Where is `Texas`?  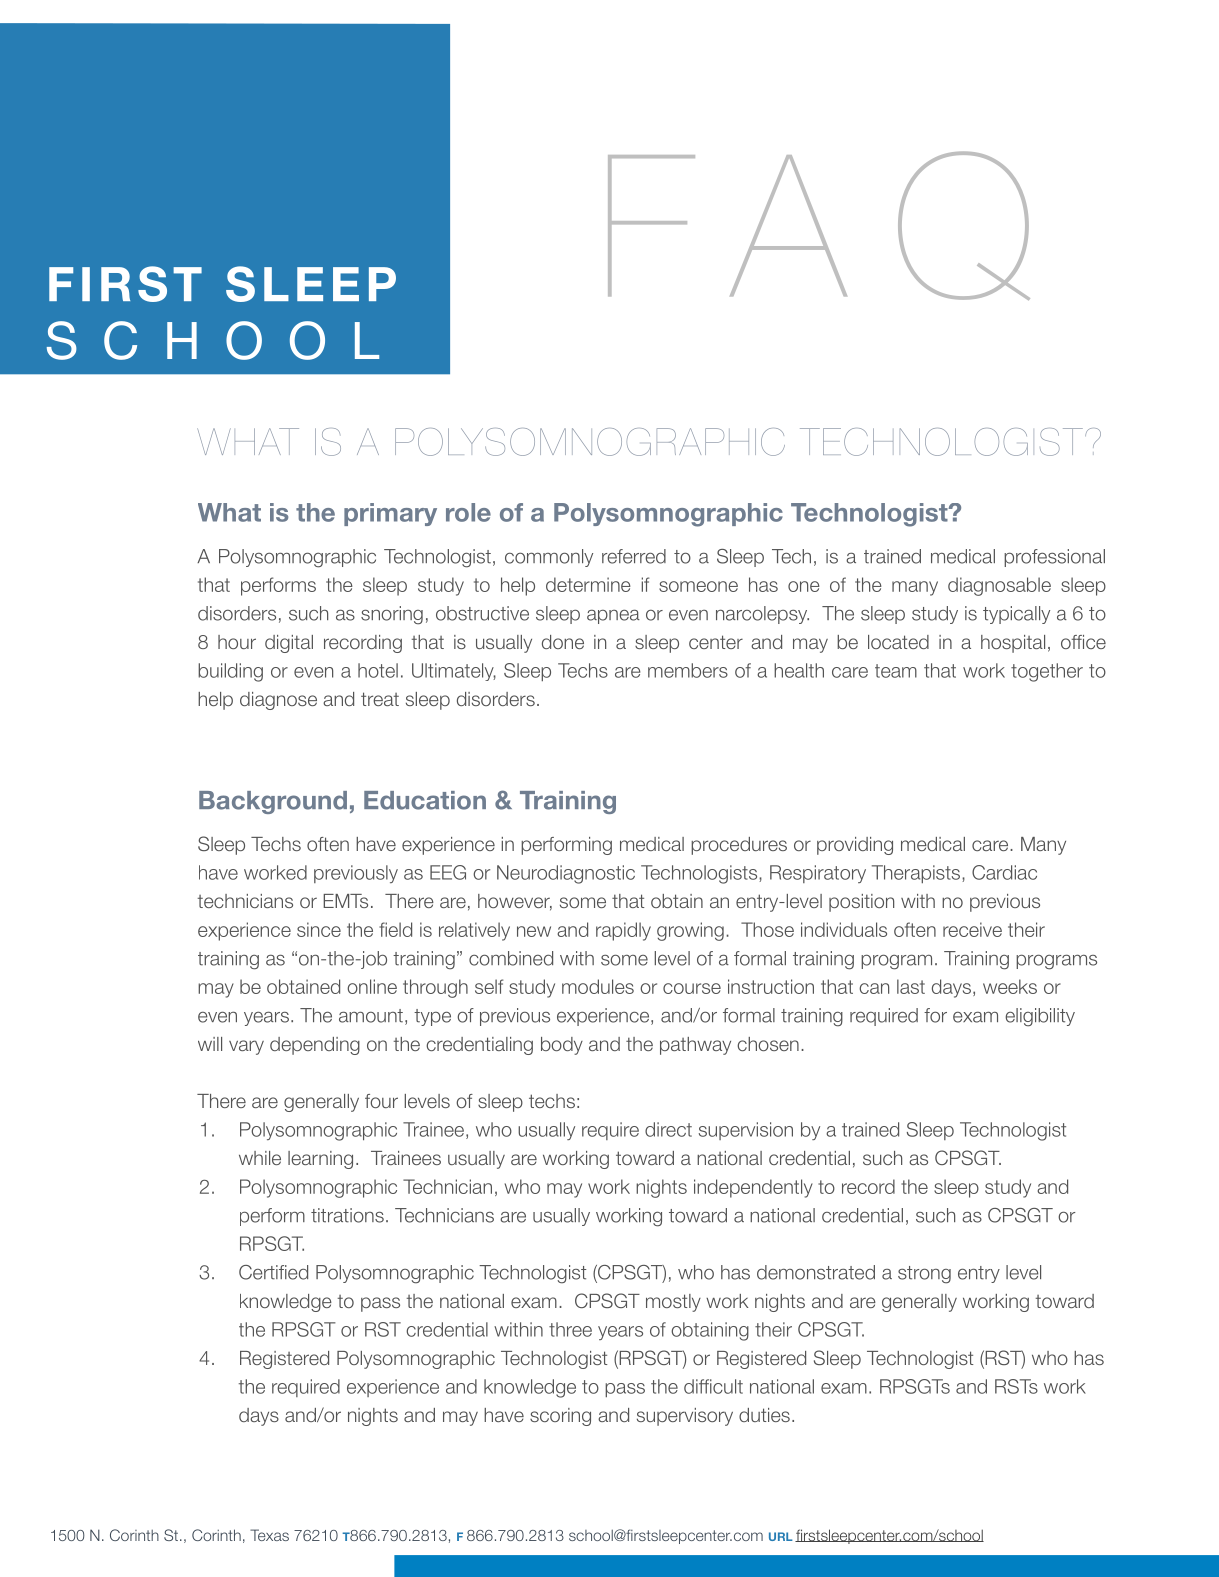 Texas is located at coordinates (269, 1535).
